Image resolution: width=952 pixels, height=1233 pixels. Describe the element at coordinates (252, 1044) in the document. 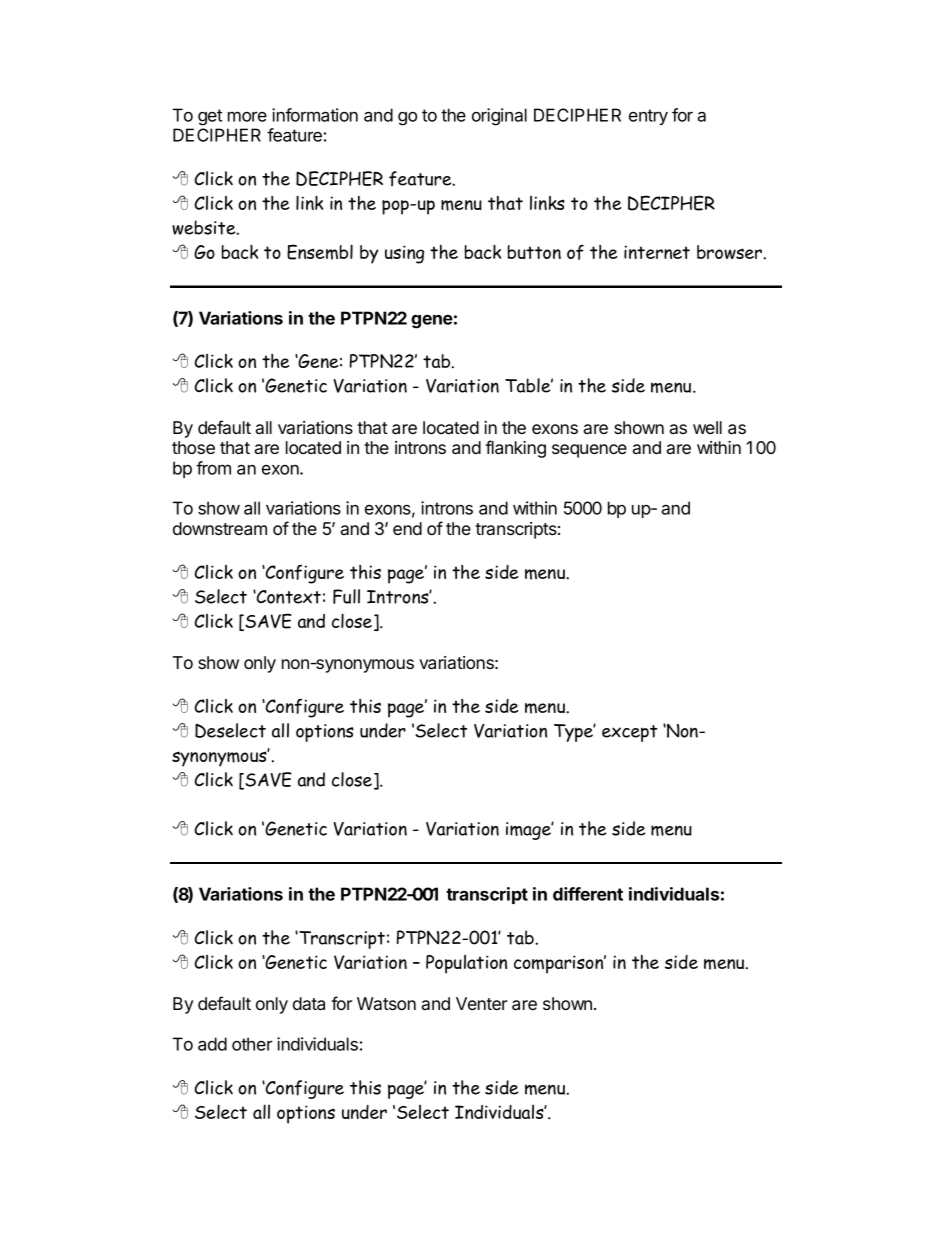

I see `other` at that location.
